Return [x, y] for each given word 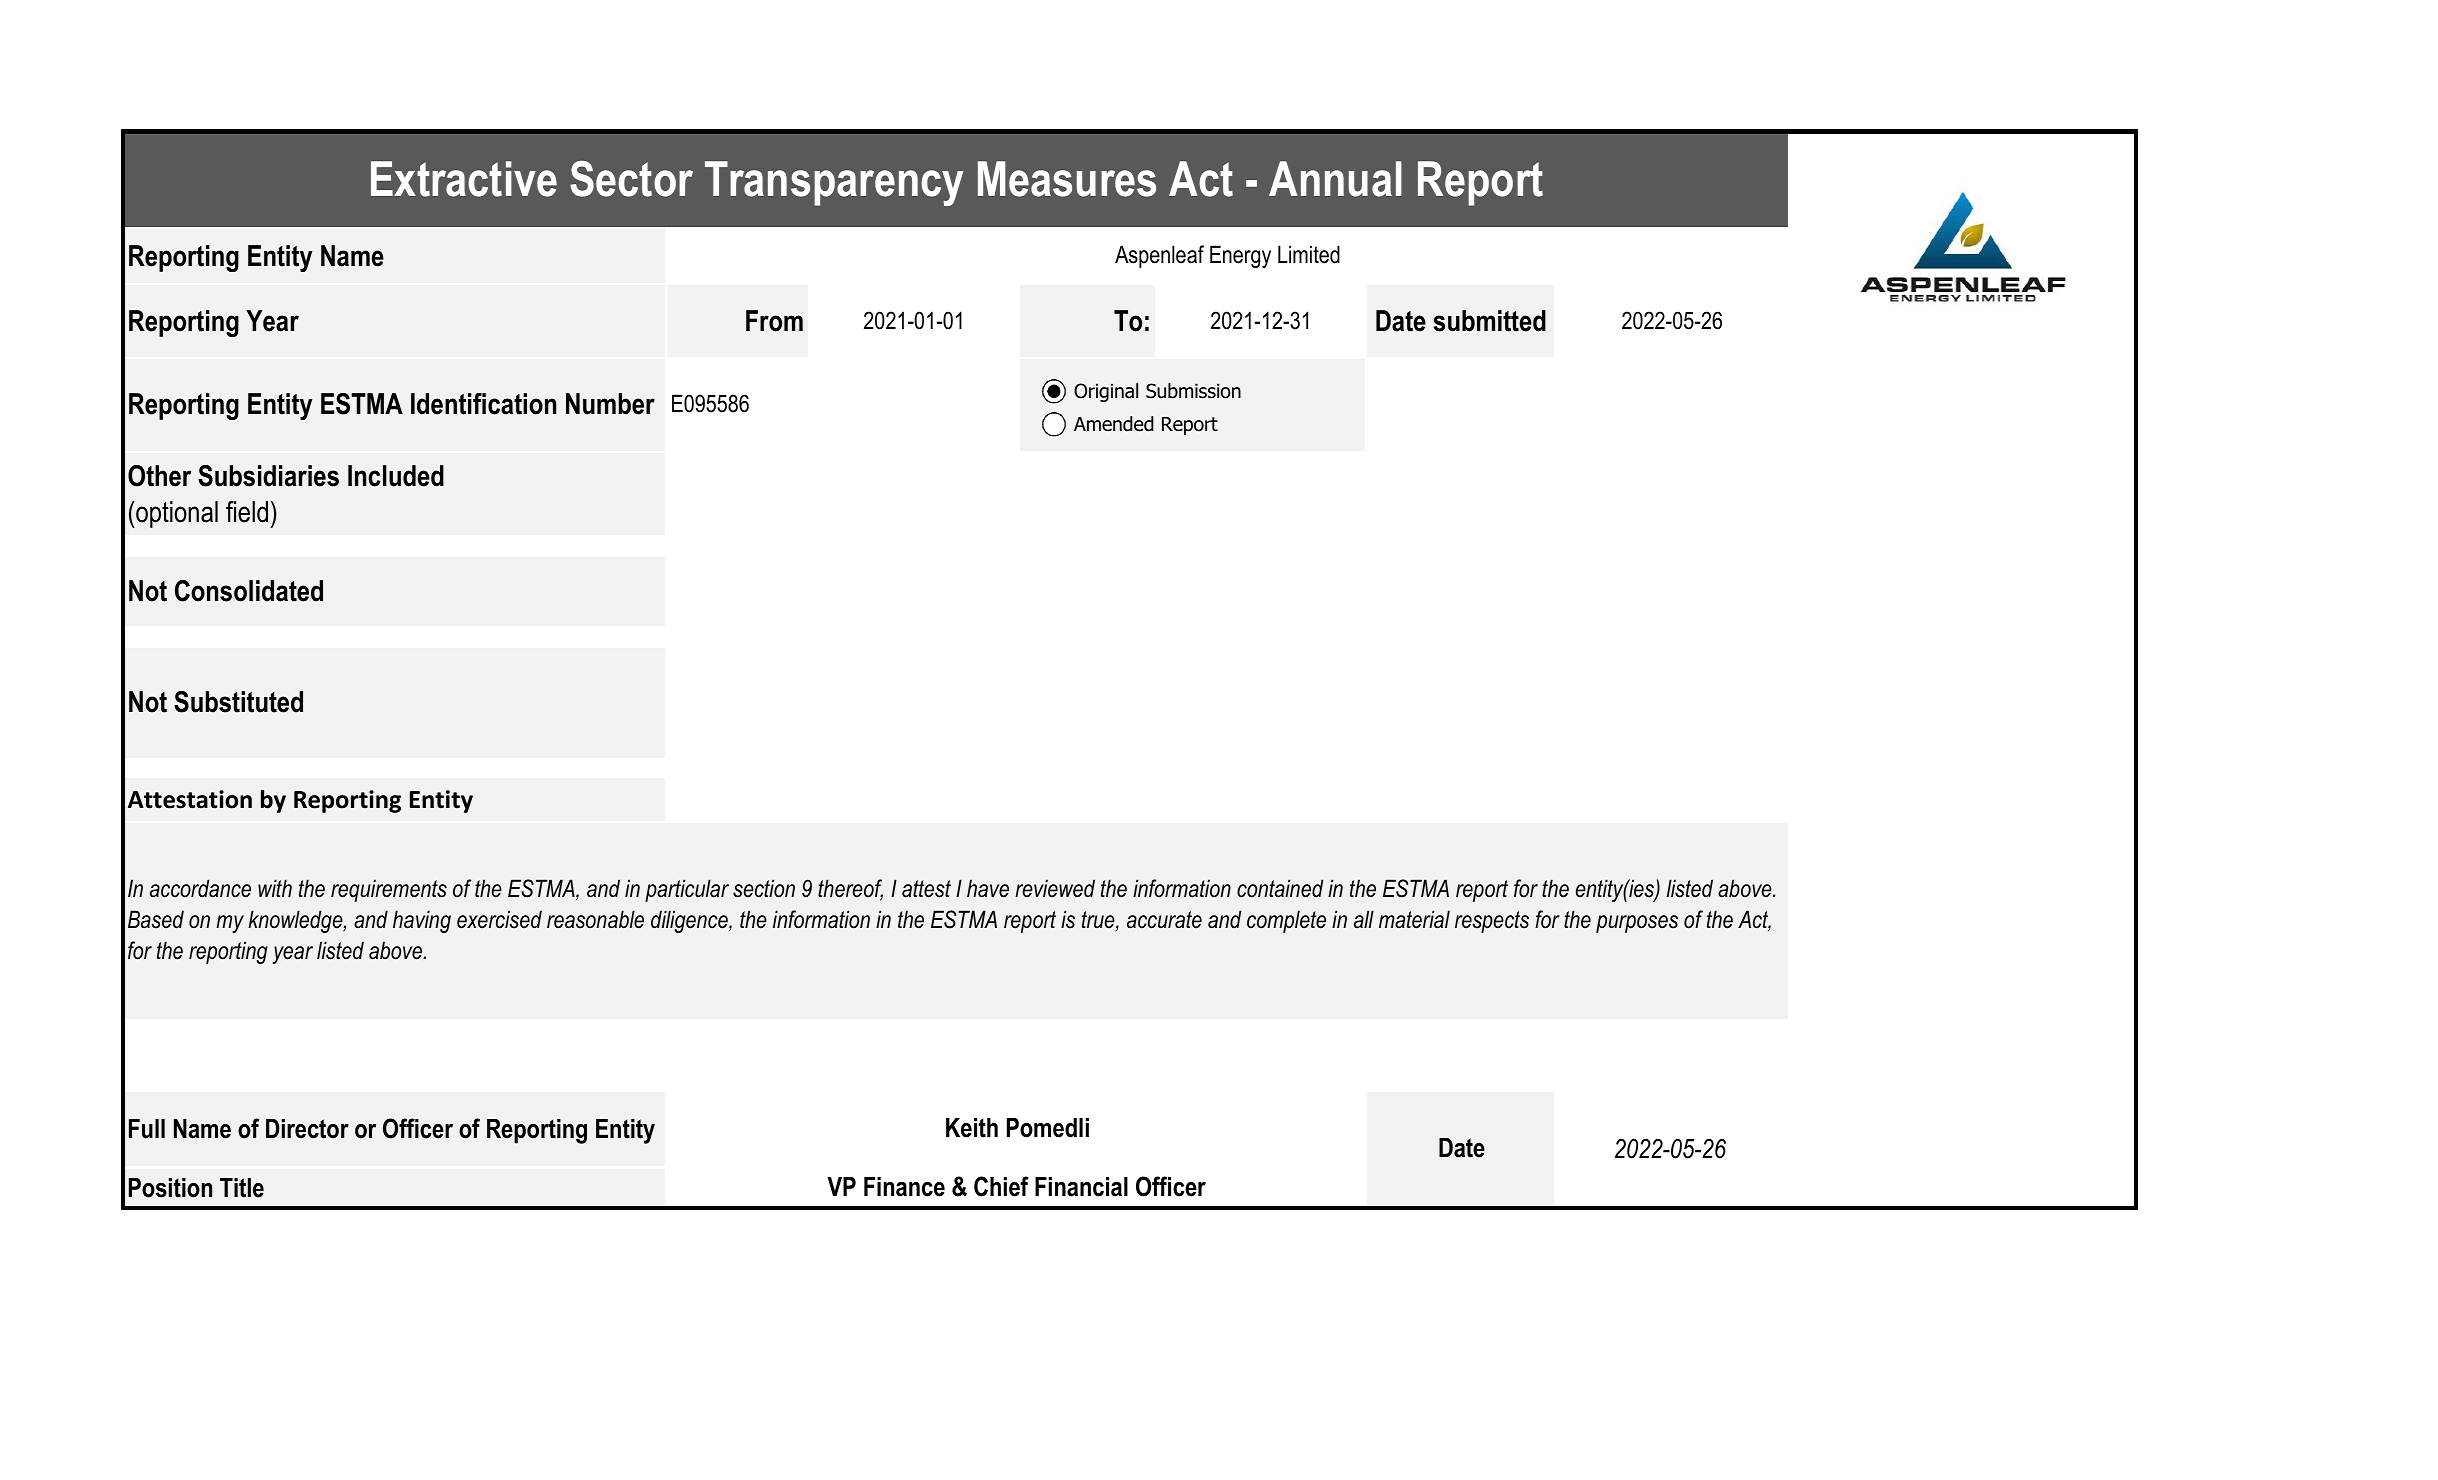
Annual [1335, 179]
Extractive [464, 179]
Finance [904, 1187]
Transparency [834, 183]
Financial [1081, 1187]
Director [307, 1129]
